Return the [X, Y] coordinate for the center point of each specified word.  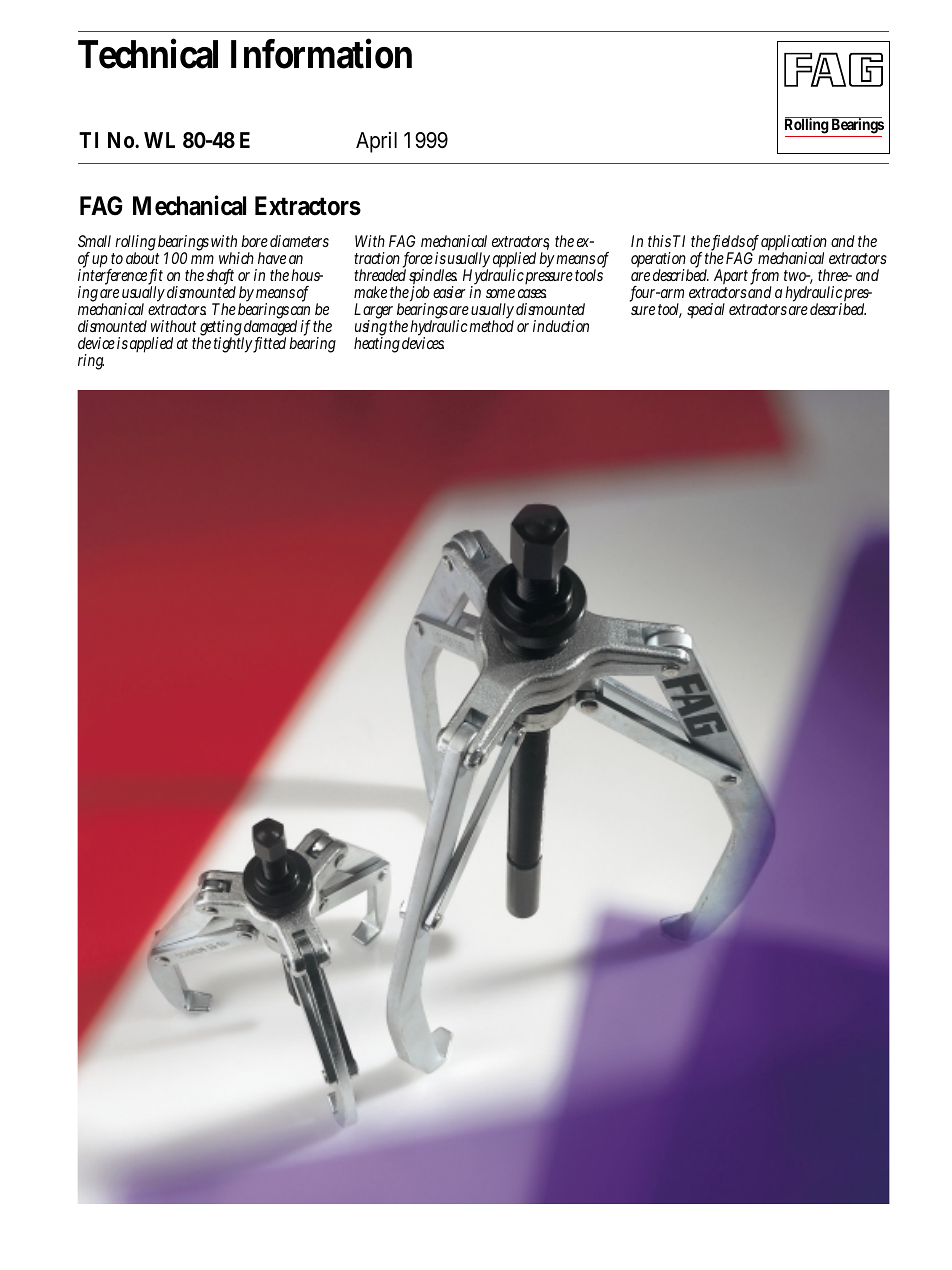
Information [321, 53]
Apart [733, 278]
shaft [220, 276]
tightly [234, 344]
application [794, 244]
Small [94, 241]
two [797, 275]
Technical [148, 53]
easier [449, 292]
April [376, 142]
